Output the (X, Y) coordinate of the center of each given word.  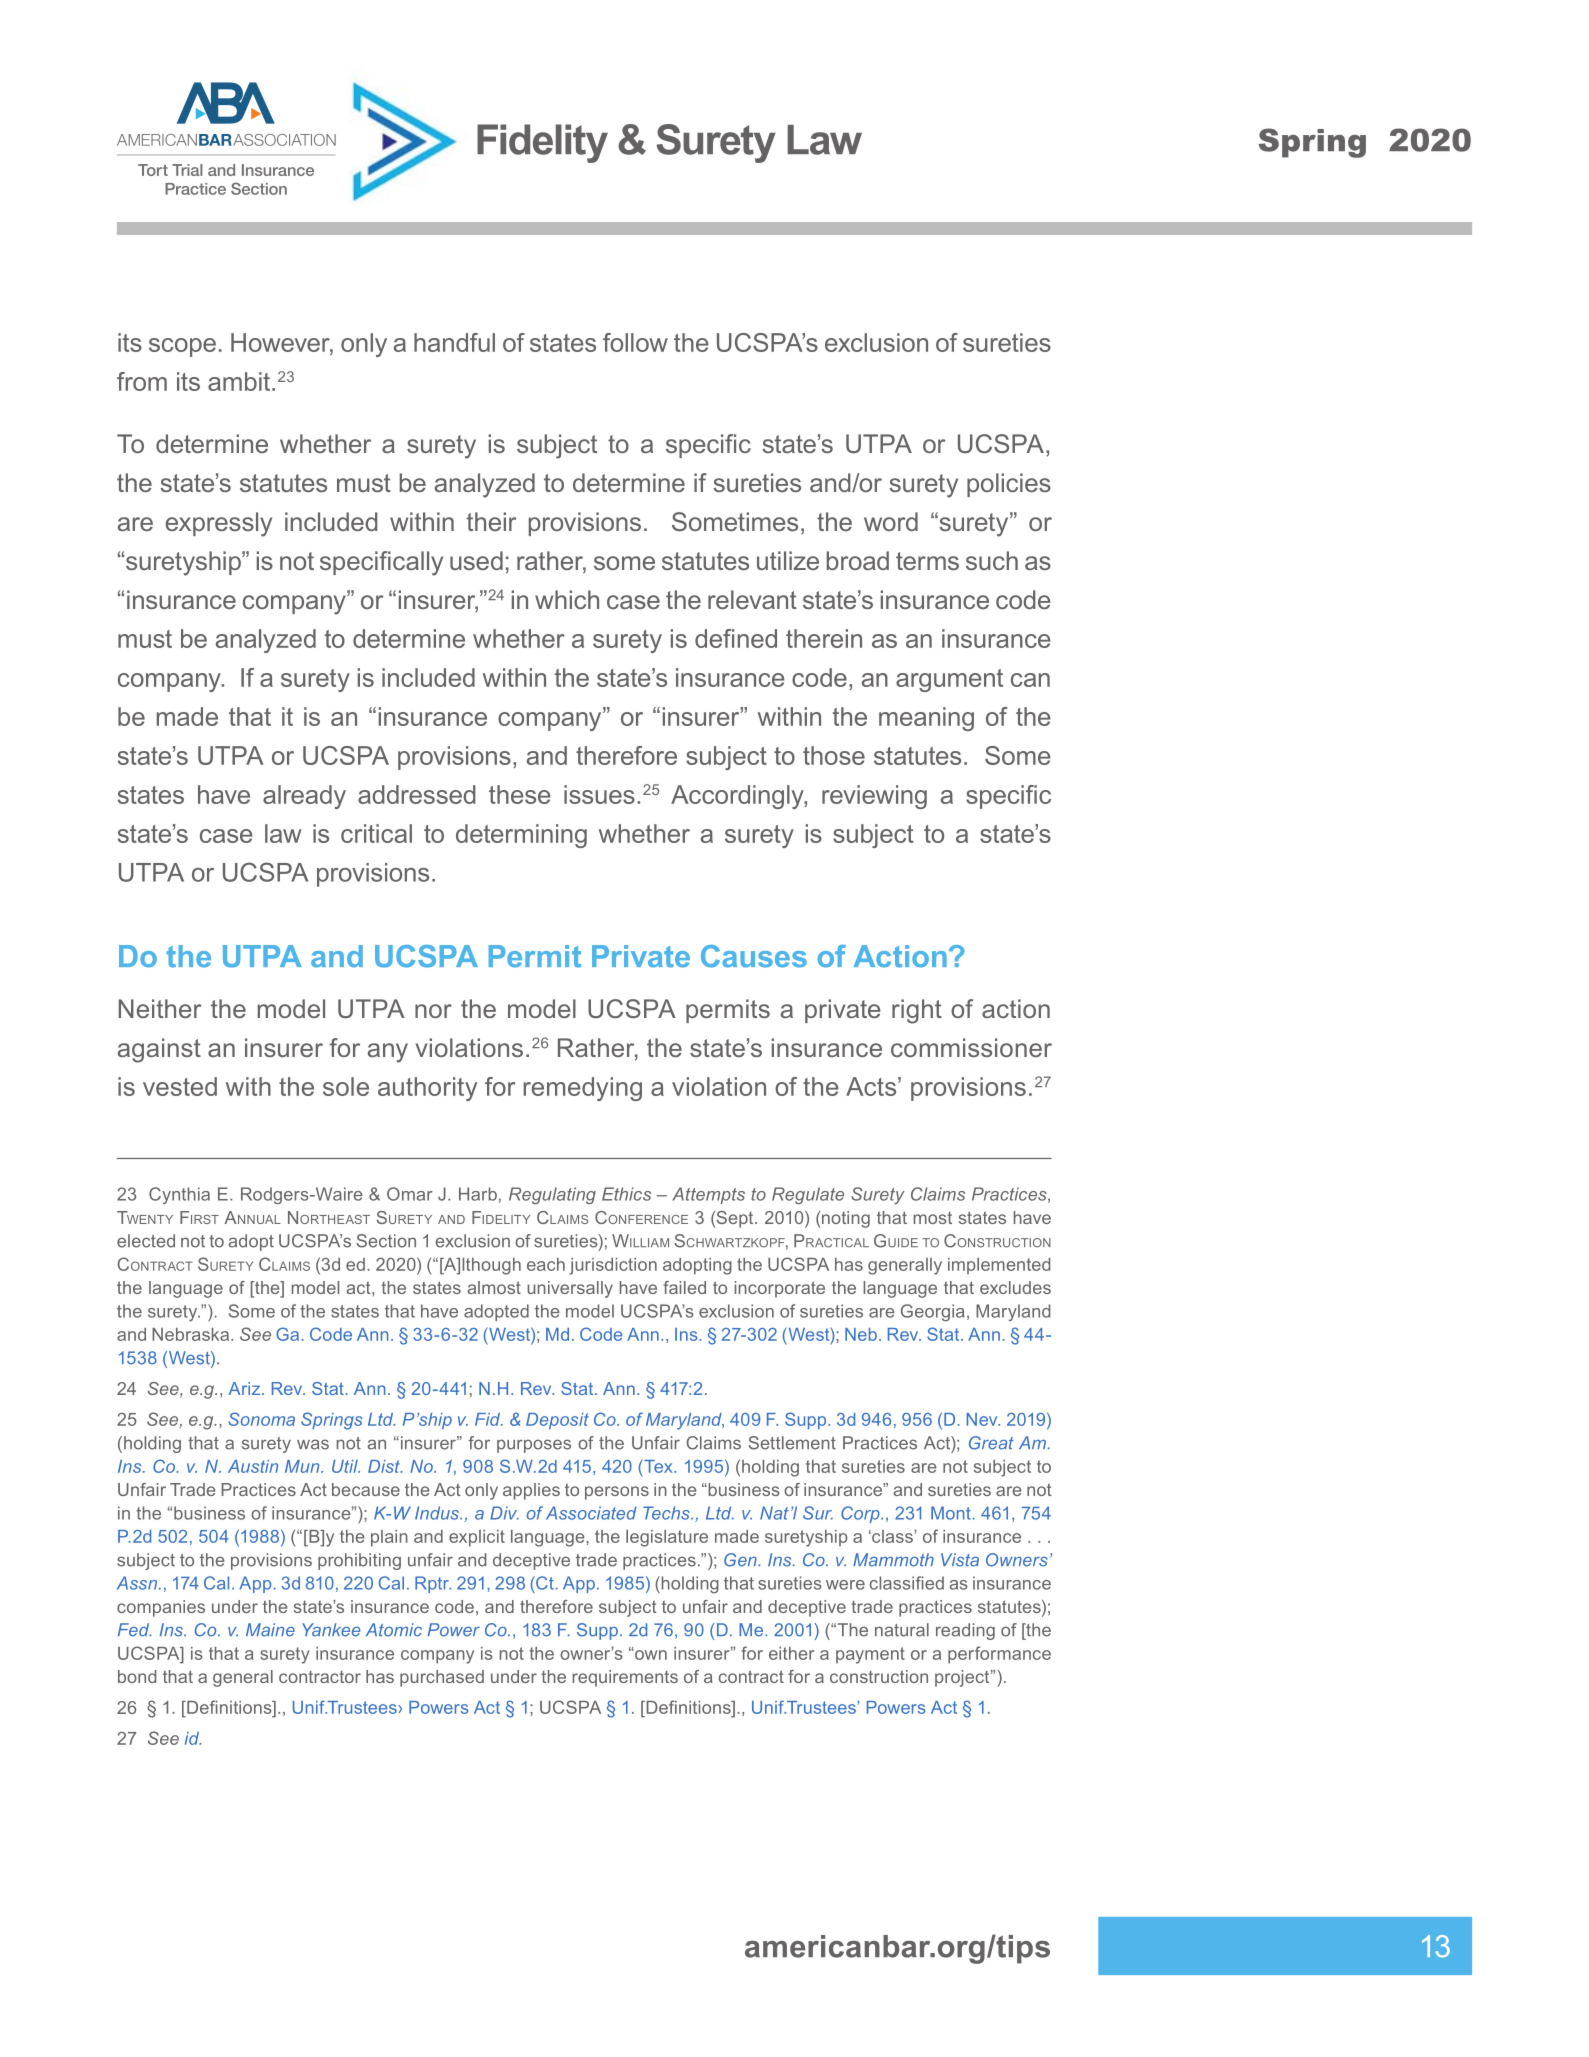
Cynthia (179, 1195)
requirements (625, 1678)
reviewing (874, 797)
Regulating (552, 1195)
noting (845, 1219)
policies (1009, 485)
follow (635, 342)
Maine (270, 1630)
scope (182, 347)
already (304, 797)
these (520, 794)
